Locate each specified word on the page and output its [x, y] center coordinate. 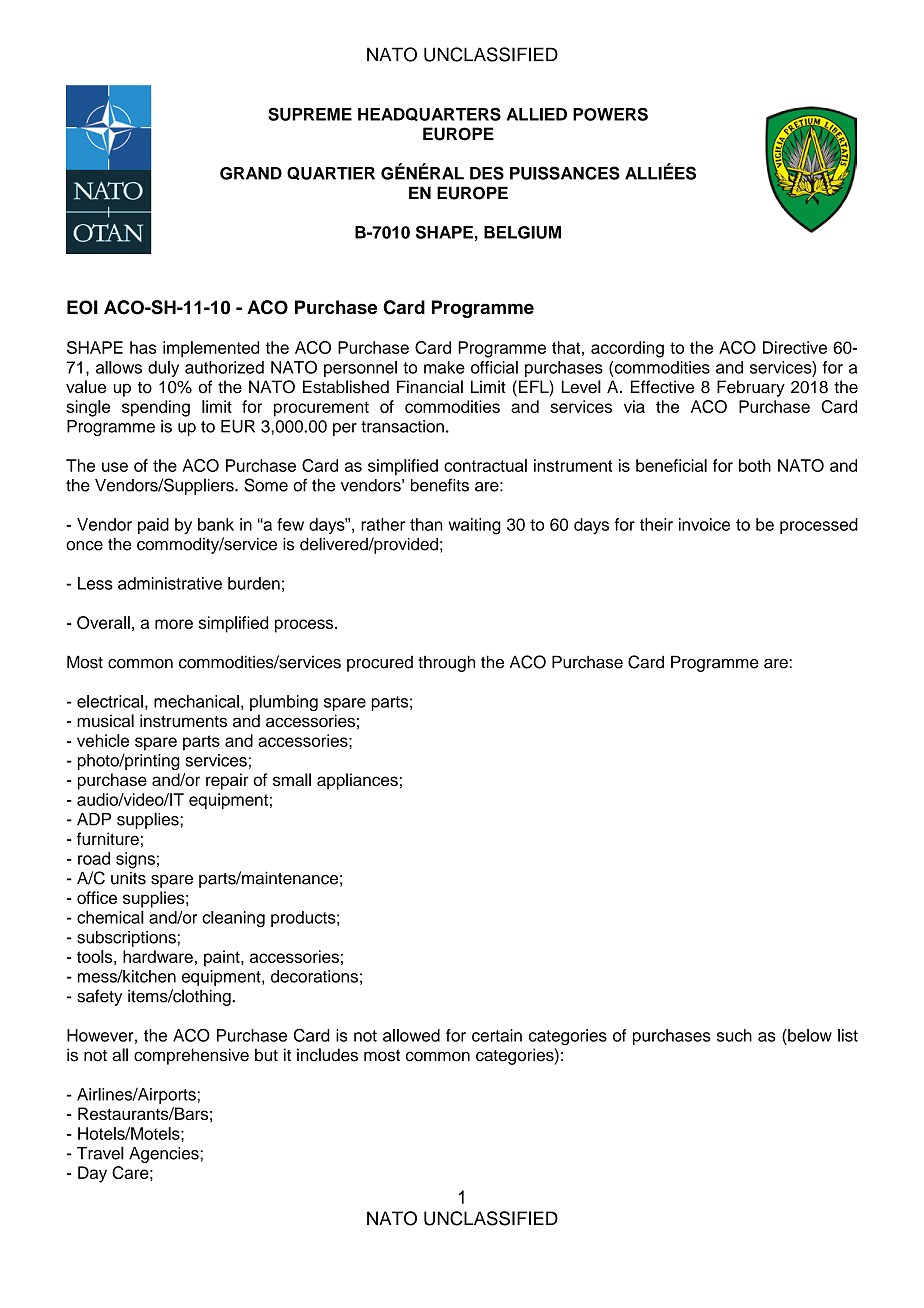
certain [497, 1035]
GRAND [251, 173]
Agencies [165, 1155]
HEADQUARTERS [429, 114]
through [446, 663]
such [734, 1035]
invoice [704, 524]
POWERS [610, 114]
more [174, 624]
